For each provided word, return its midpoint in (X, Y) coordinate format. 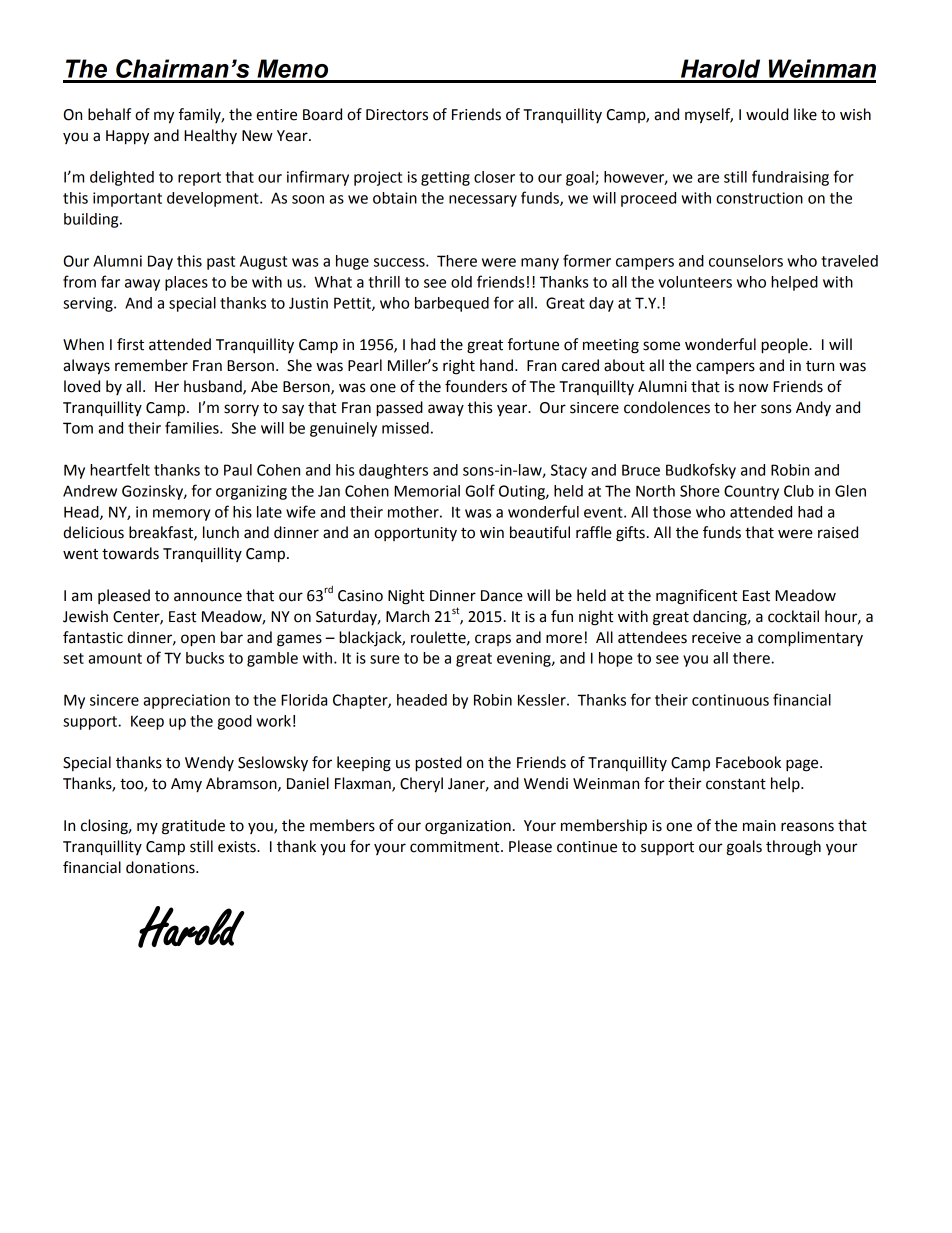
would (767, 114)
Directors (397, 115)
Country (751, 492)
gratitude (193, 827)
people (785, 346)
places (186, 283)
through (793, 848)
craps (493, 640)
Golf (480, 490)
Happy (127, 137)
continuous (730, 700)
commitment (456, 847)
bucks (205, 658)
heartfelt (120, 469)
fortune (533, 344)
